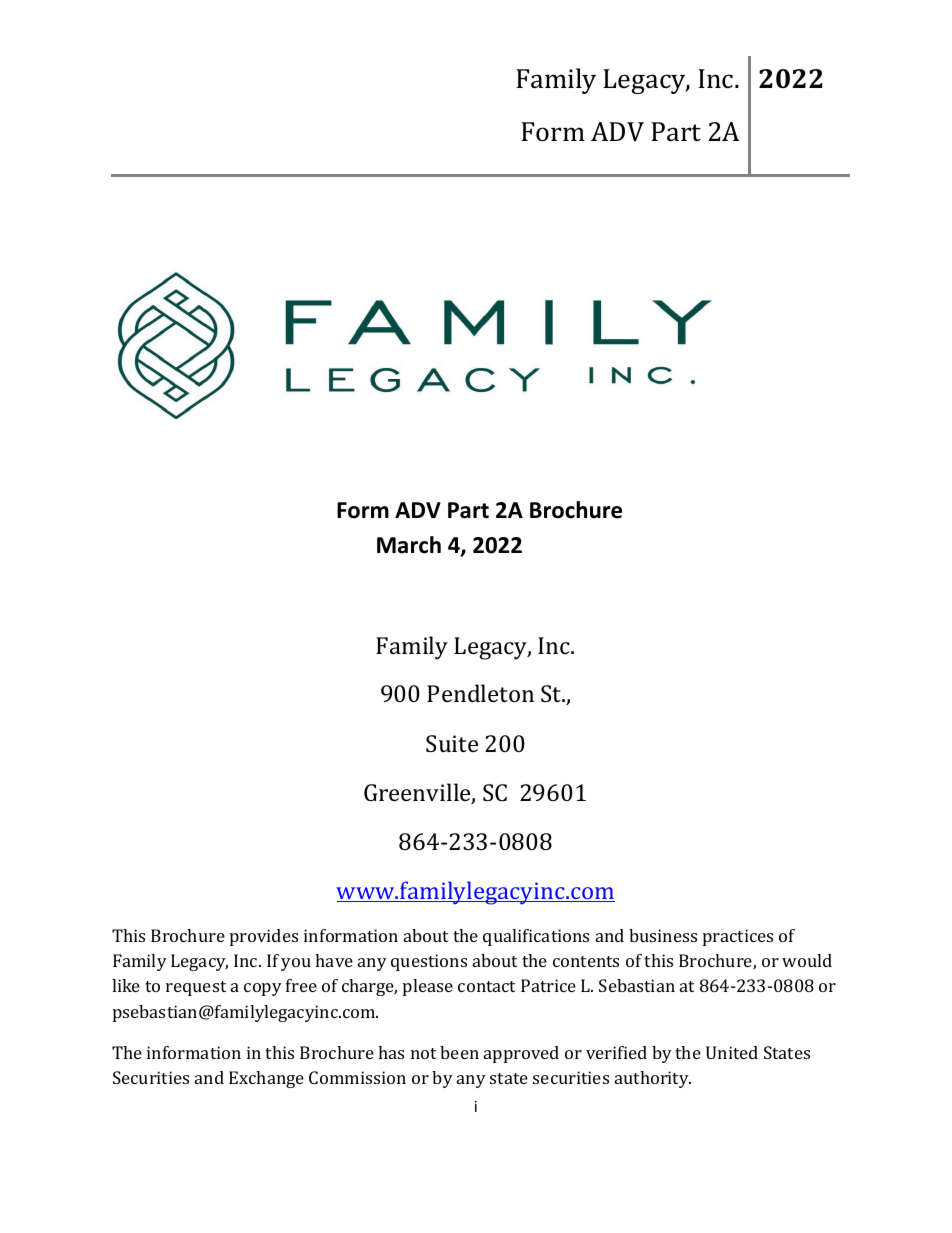  I want to click on qualifications, so click(536, 937).
